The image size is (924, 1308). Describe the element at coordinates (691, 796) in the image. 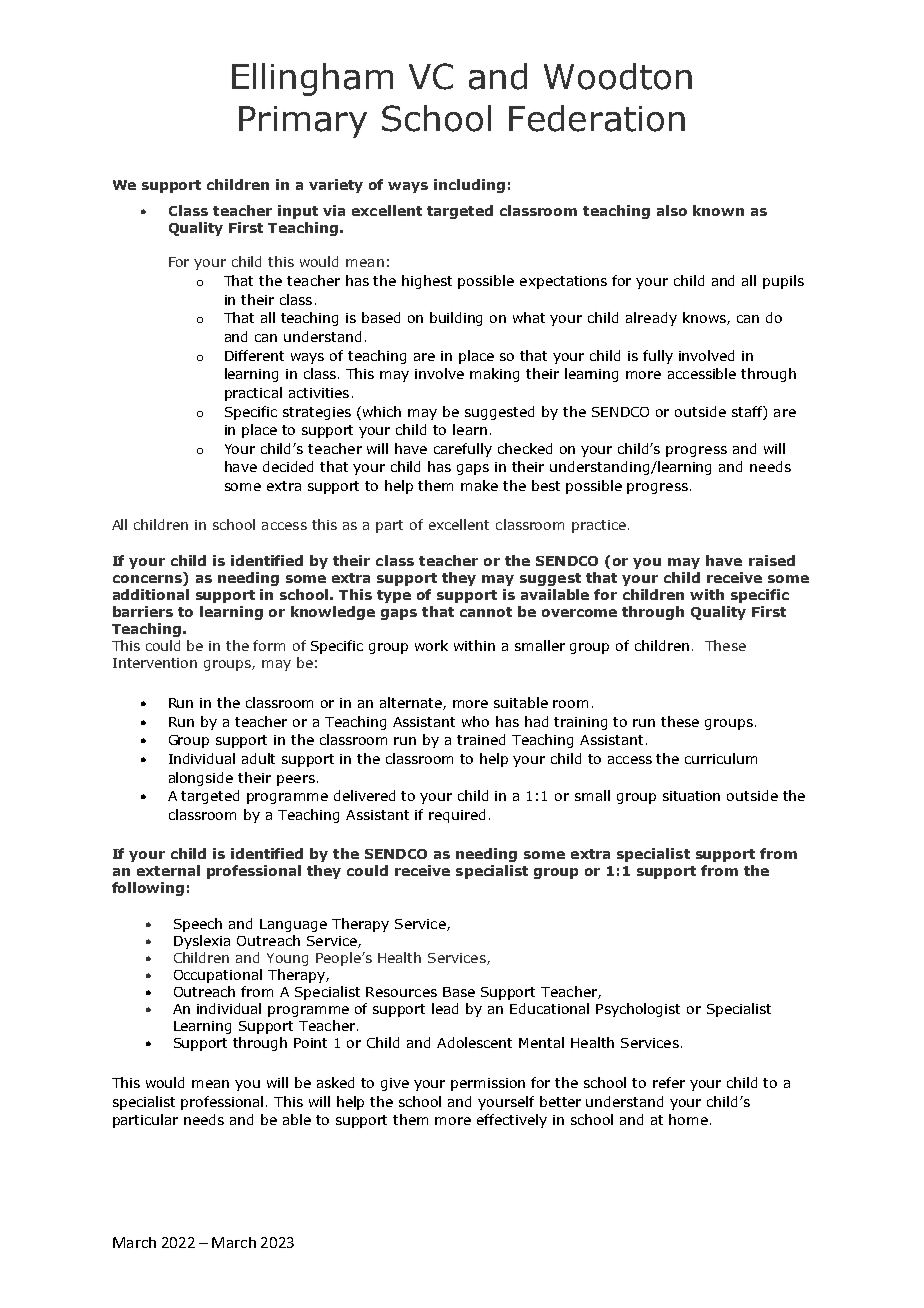

I see `situation` at that location.
